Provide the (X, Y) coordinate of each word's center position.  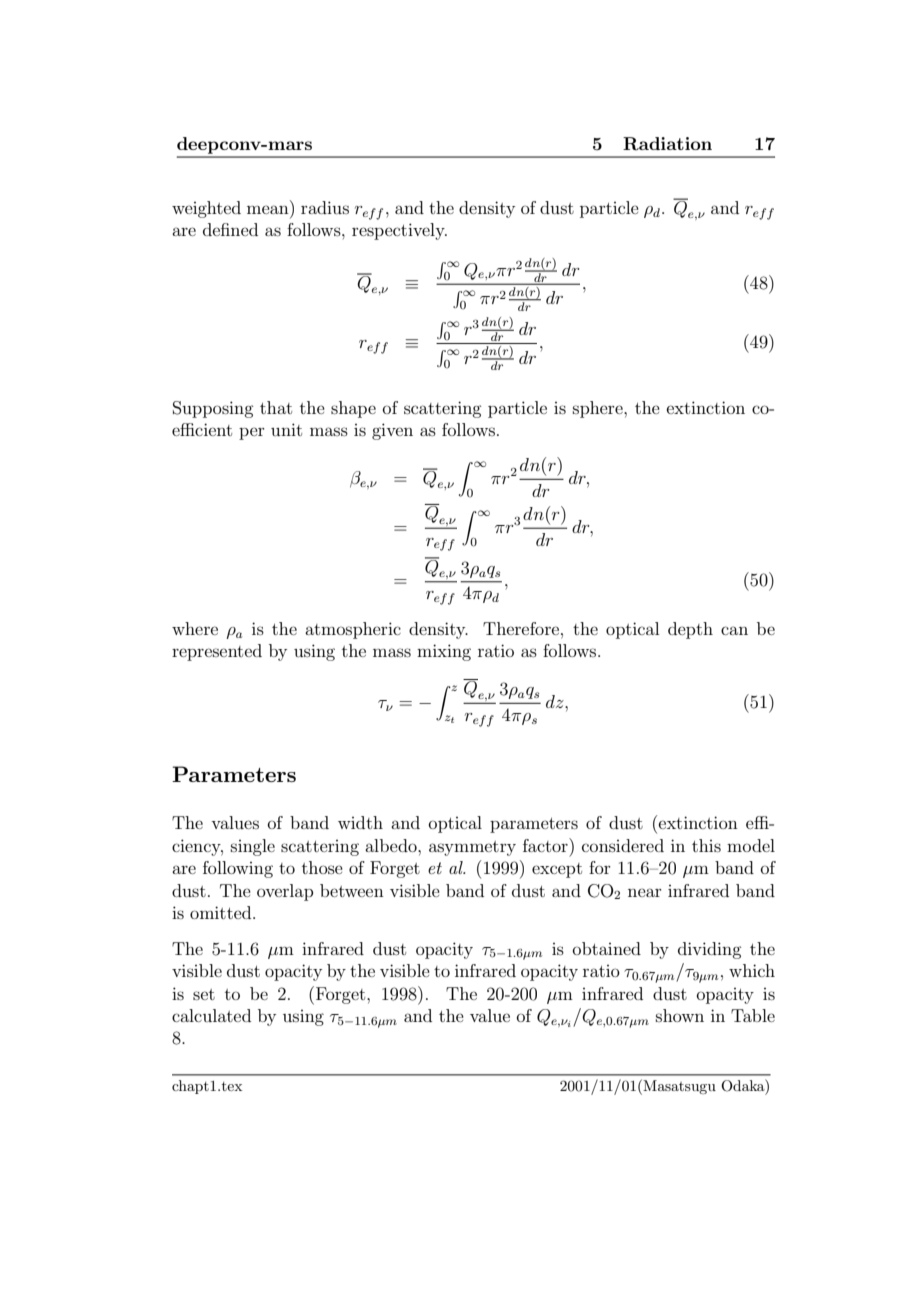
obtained (607, 948)
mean (268, 209)
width (360, 822)
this (706, 845)
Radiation (667, 144)
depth (690, 630)
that (276, 407)
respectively (399, 231)
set (204, 994)
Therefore (521, 628)
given (392, 431)
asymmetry (472, 848)
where (195, 628)
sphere (599, 409)
